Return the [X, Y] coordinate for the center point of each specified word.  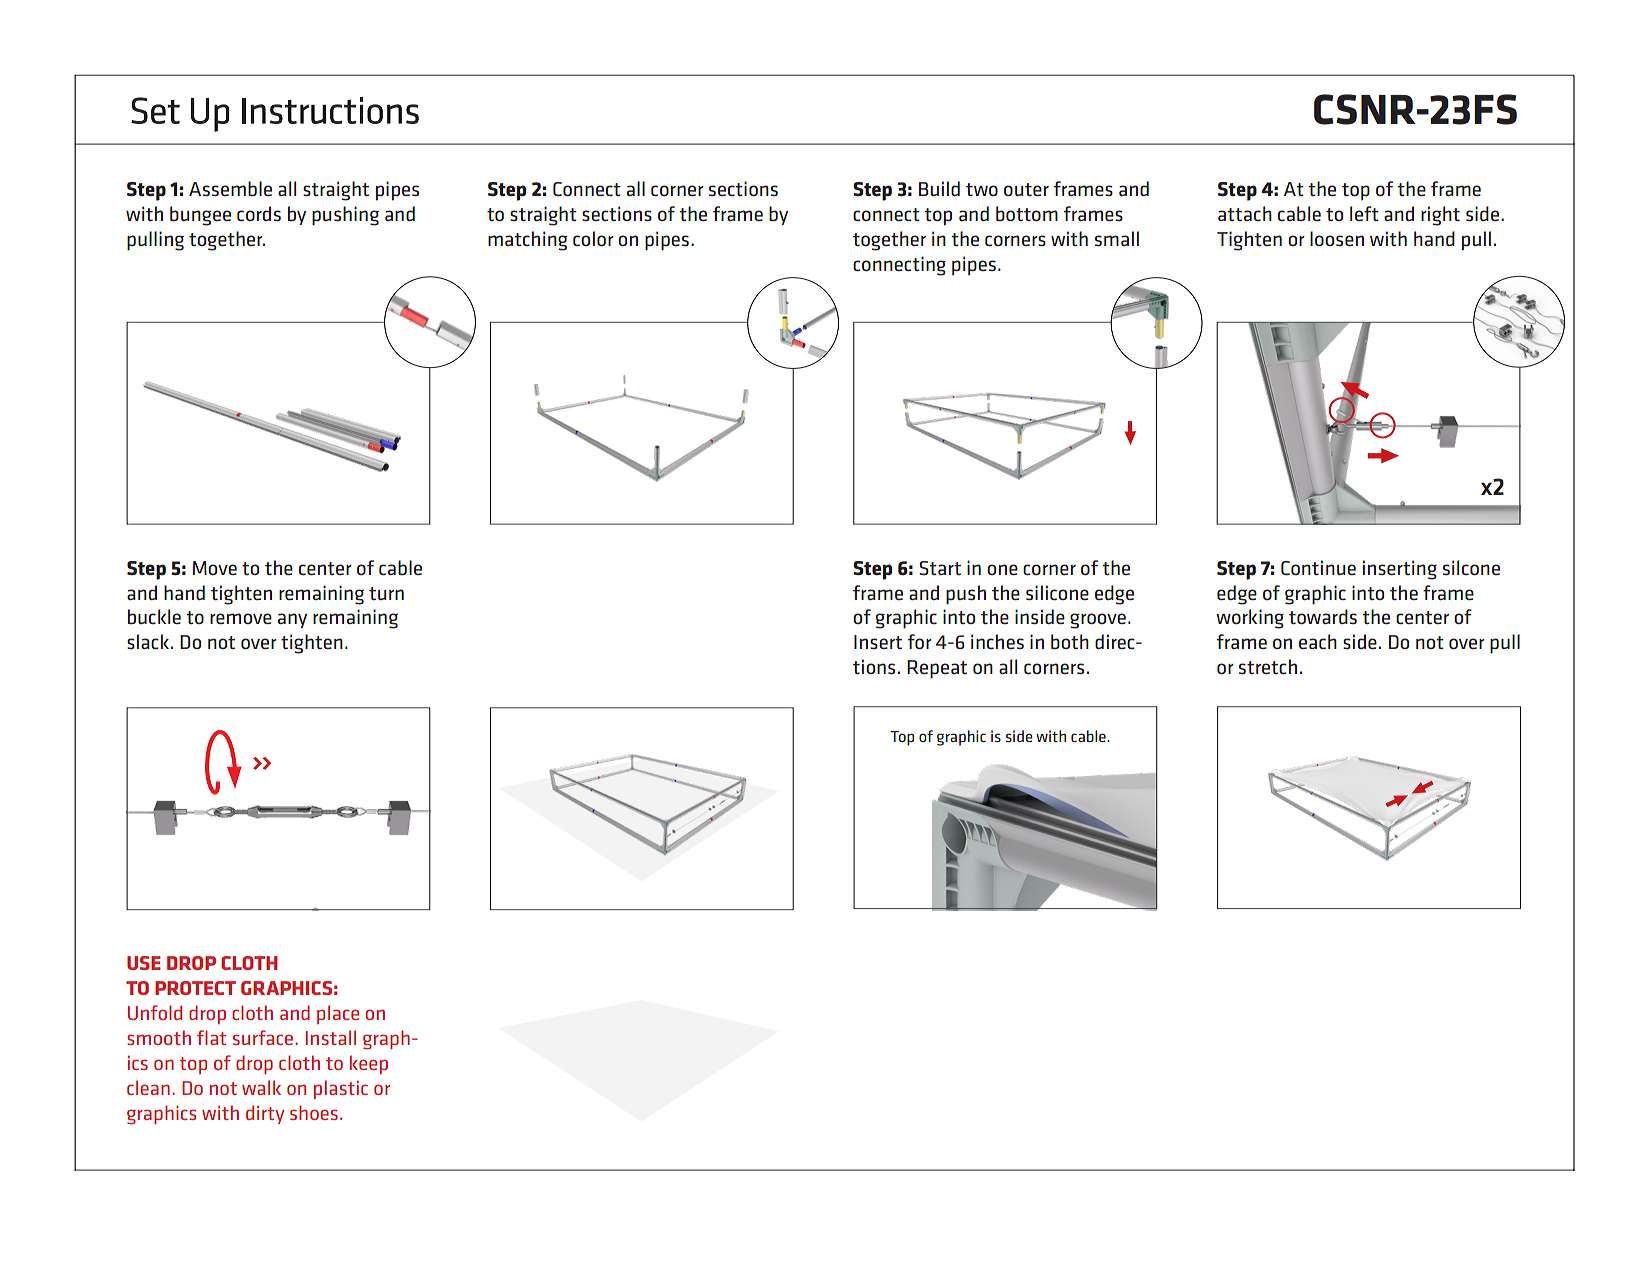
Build [939, 188]
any [292, 620]
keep [369, 1064]
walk [261, 1087]
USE [144, 963]
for [920, 641]
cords [259, 213]
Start [940, 568]
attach [1245, 213]
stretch [1268, 666]
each [1318, 641]
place [338, 1014]
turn [386, 593]
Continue [1318, 568]
